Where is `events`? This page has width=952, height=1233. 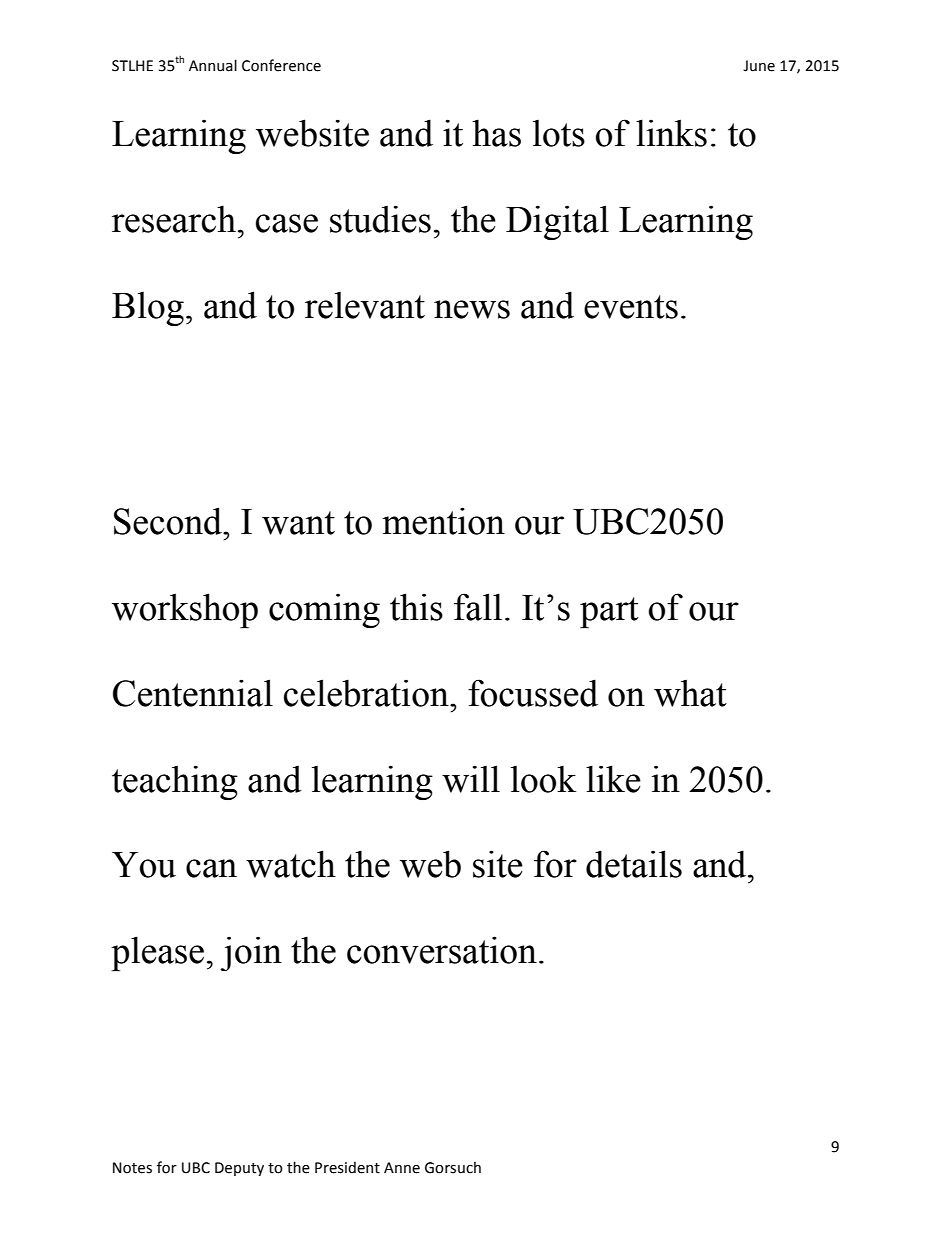
events is located at coordinates (631, 307).
